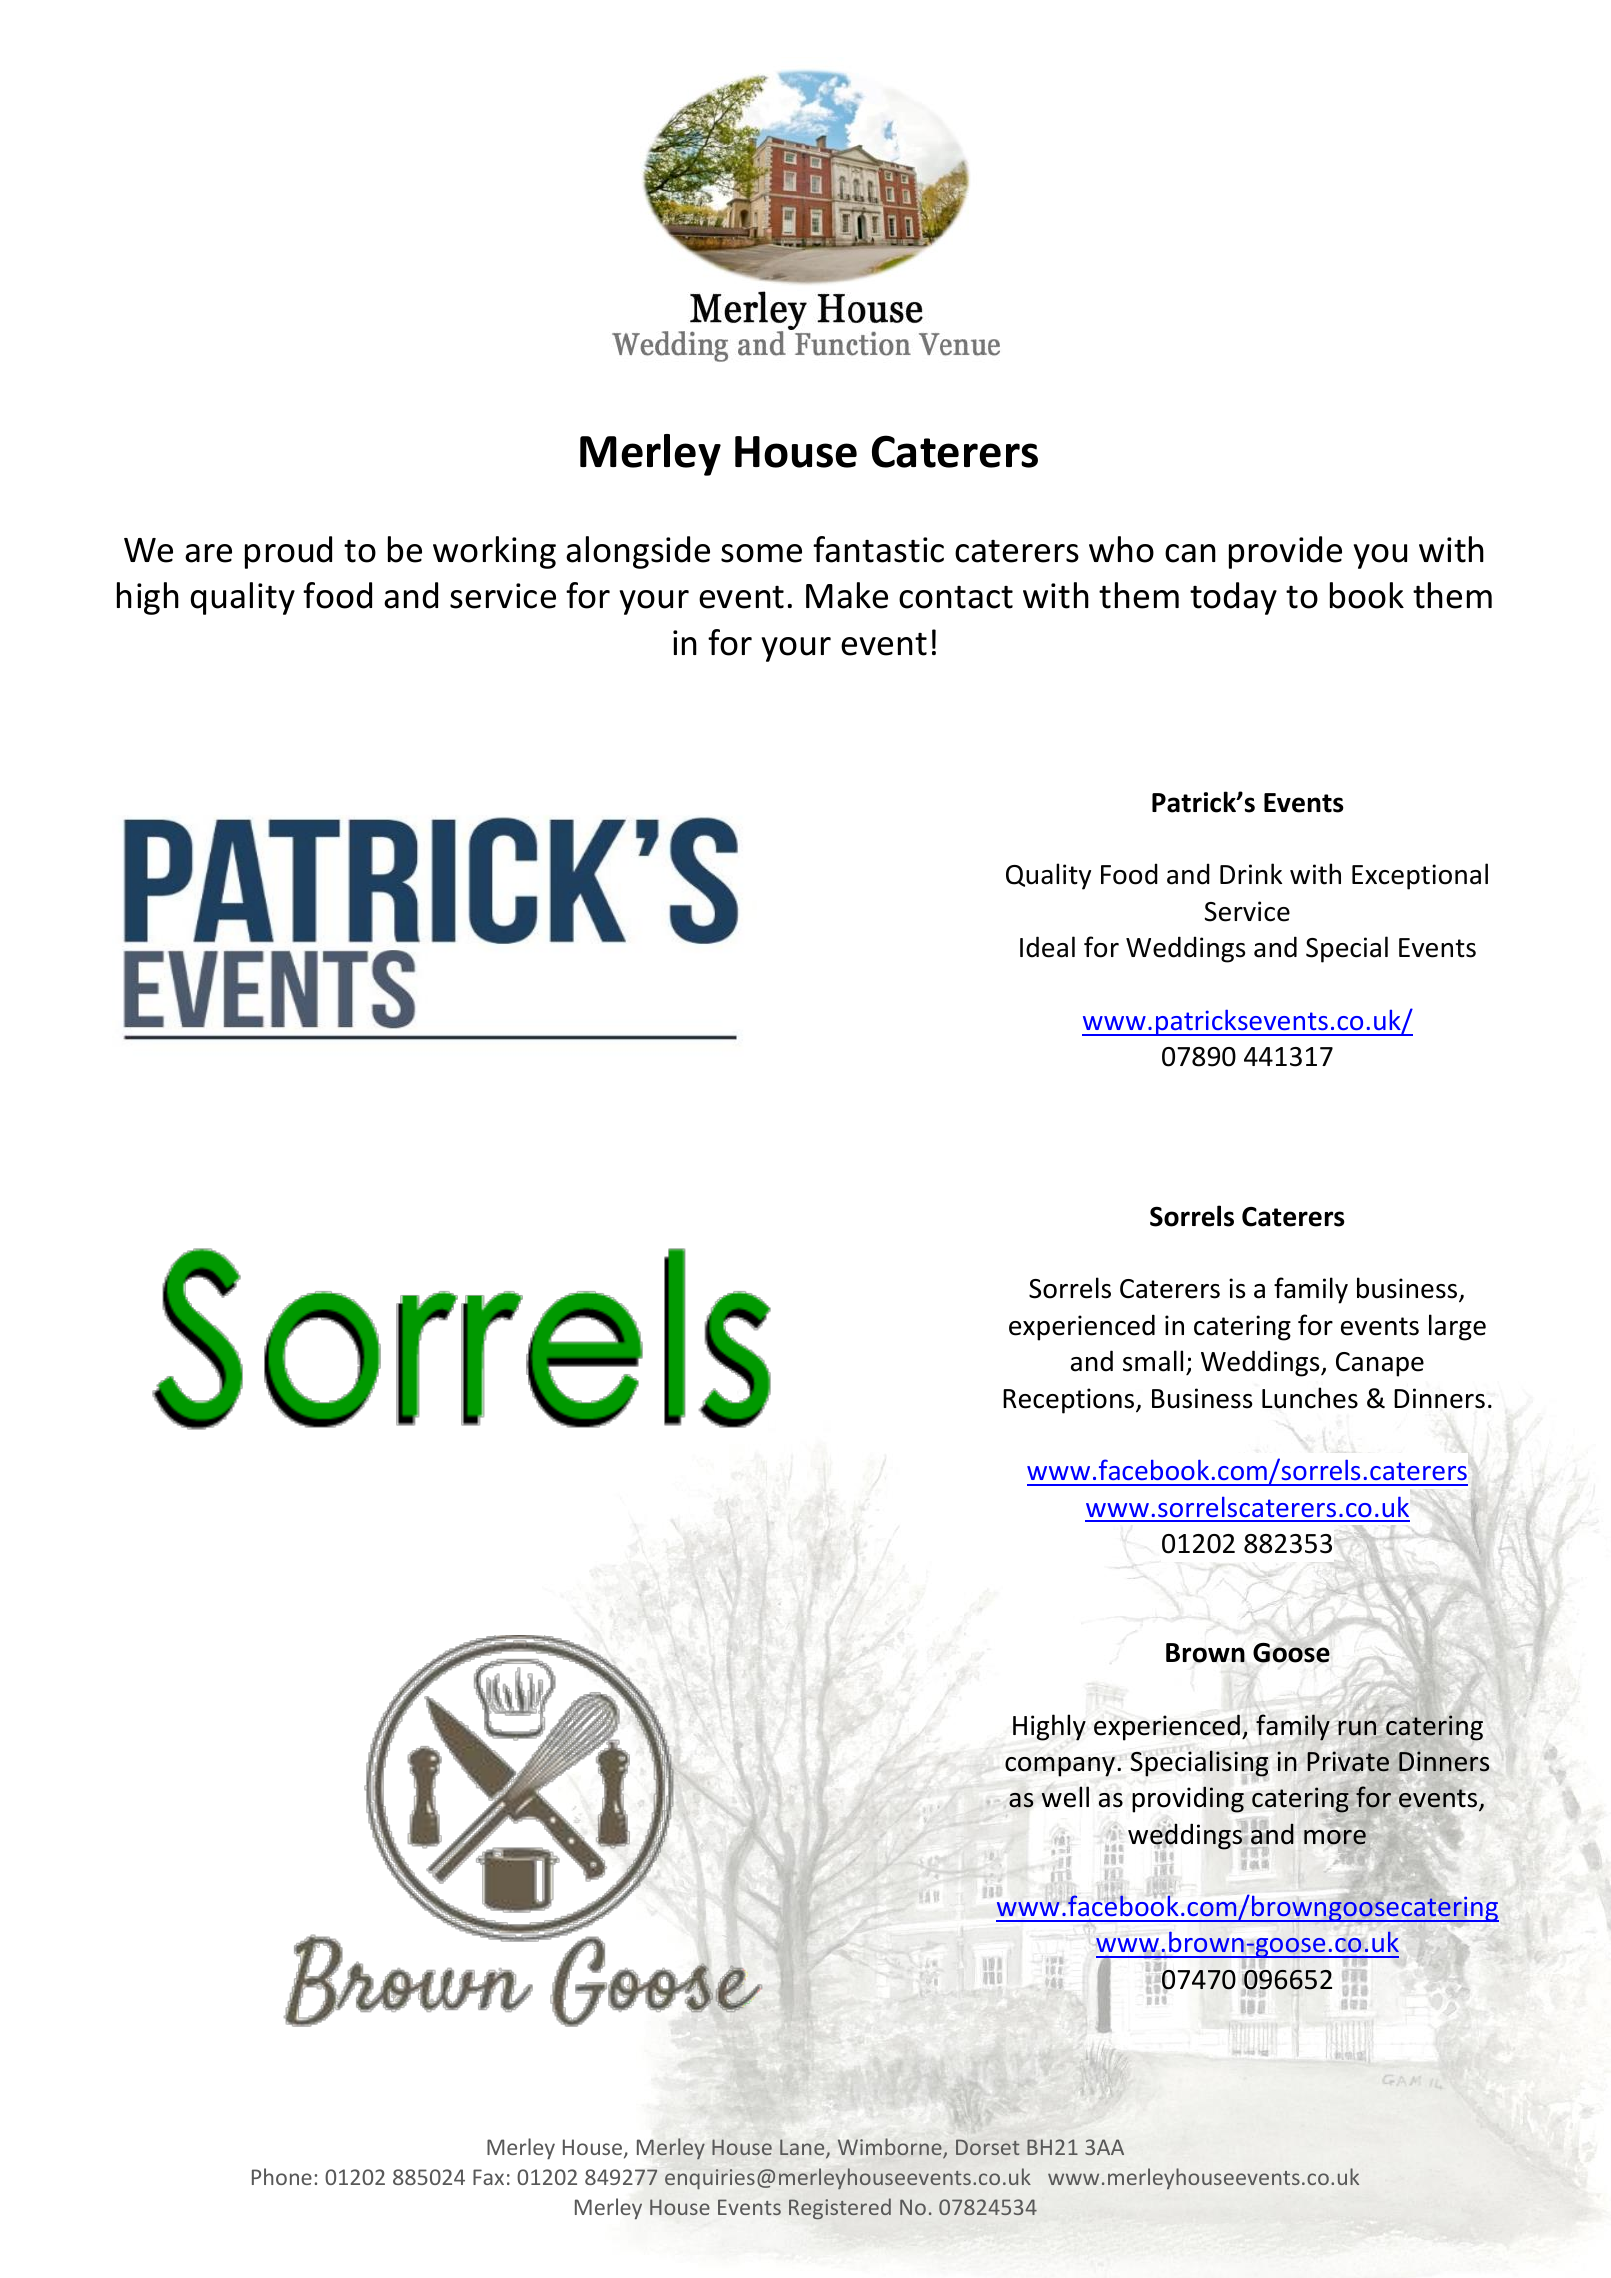 The width and height of the screenshot is (1611, 2278). What do you see at coordinates (282, 2176) in the screenshot?
I see `Phone` at bounding box center [282, 2176].
